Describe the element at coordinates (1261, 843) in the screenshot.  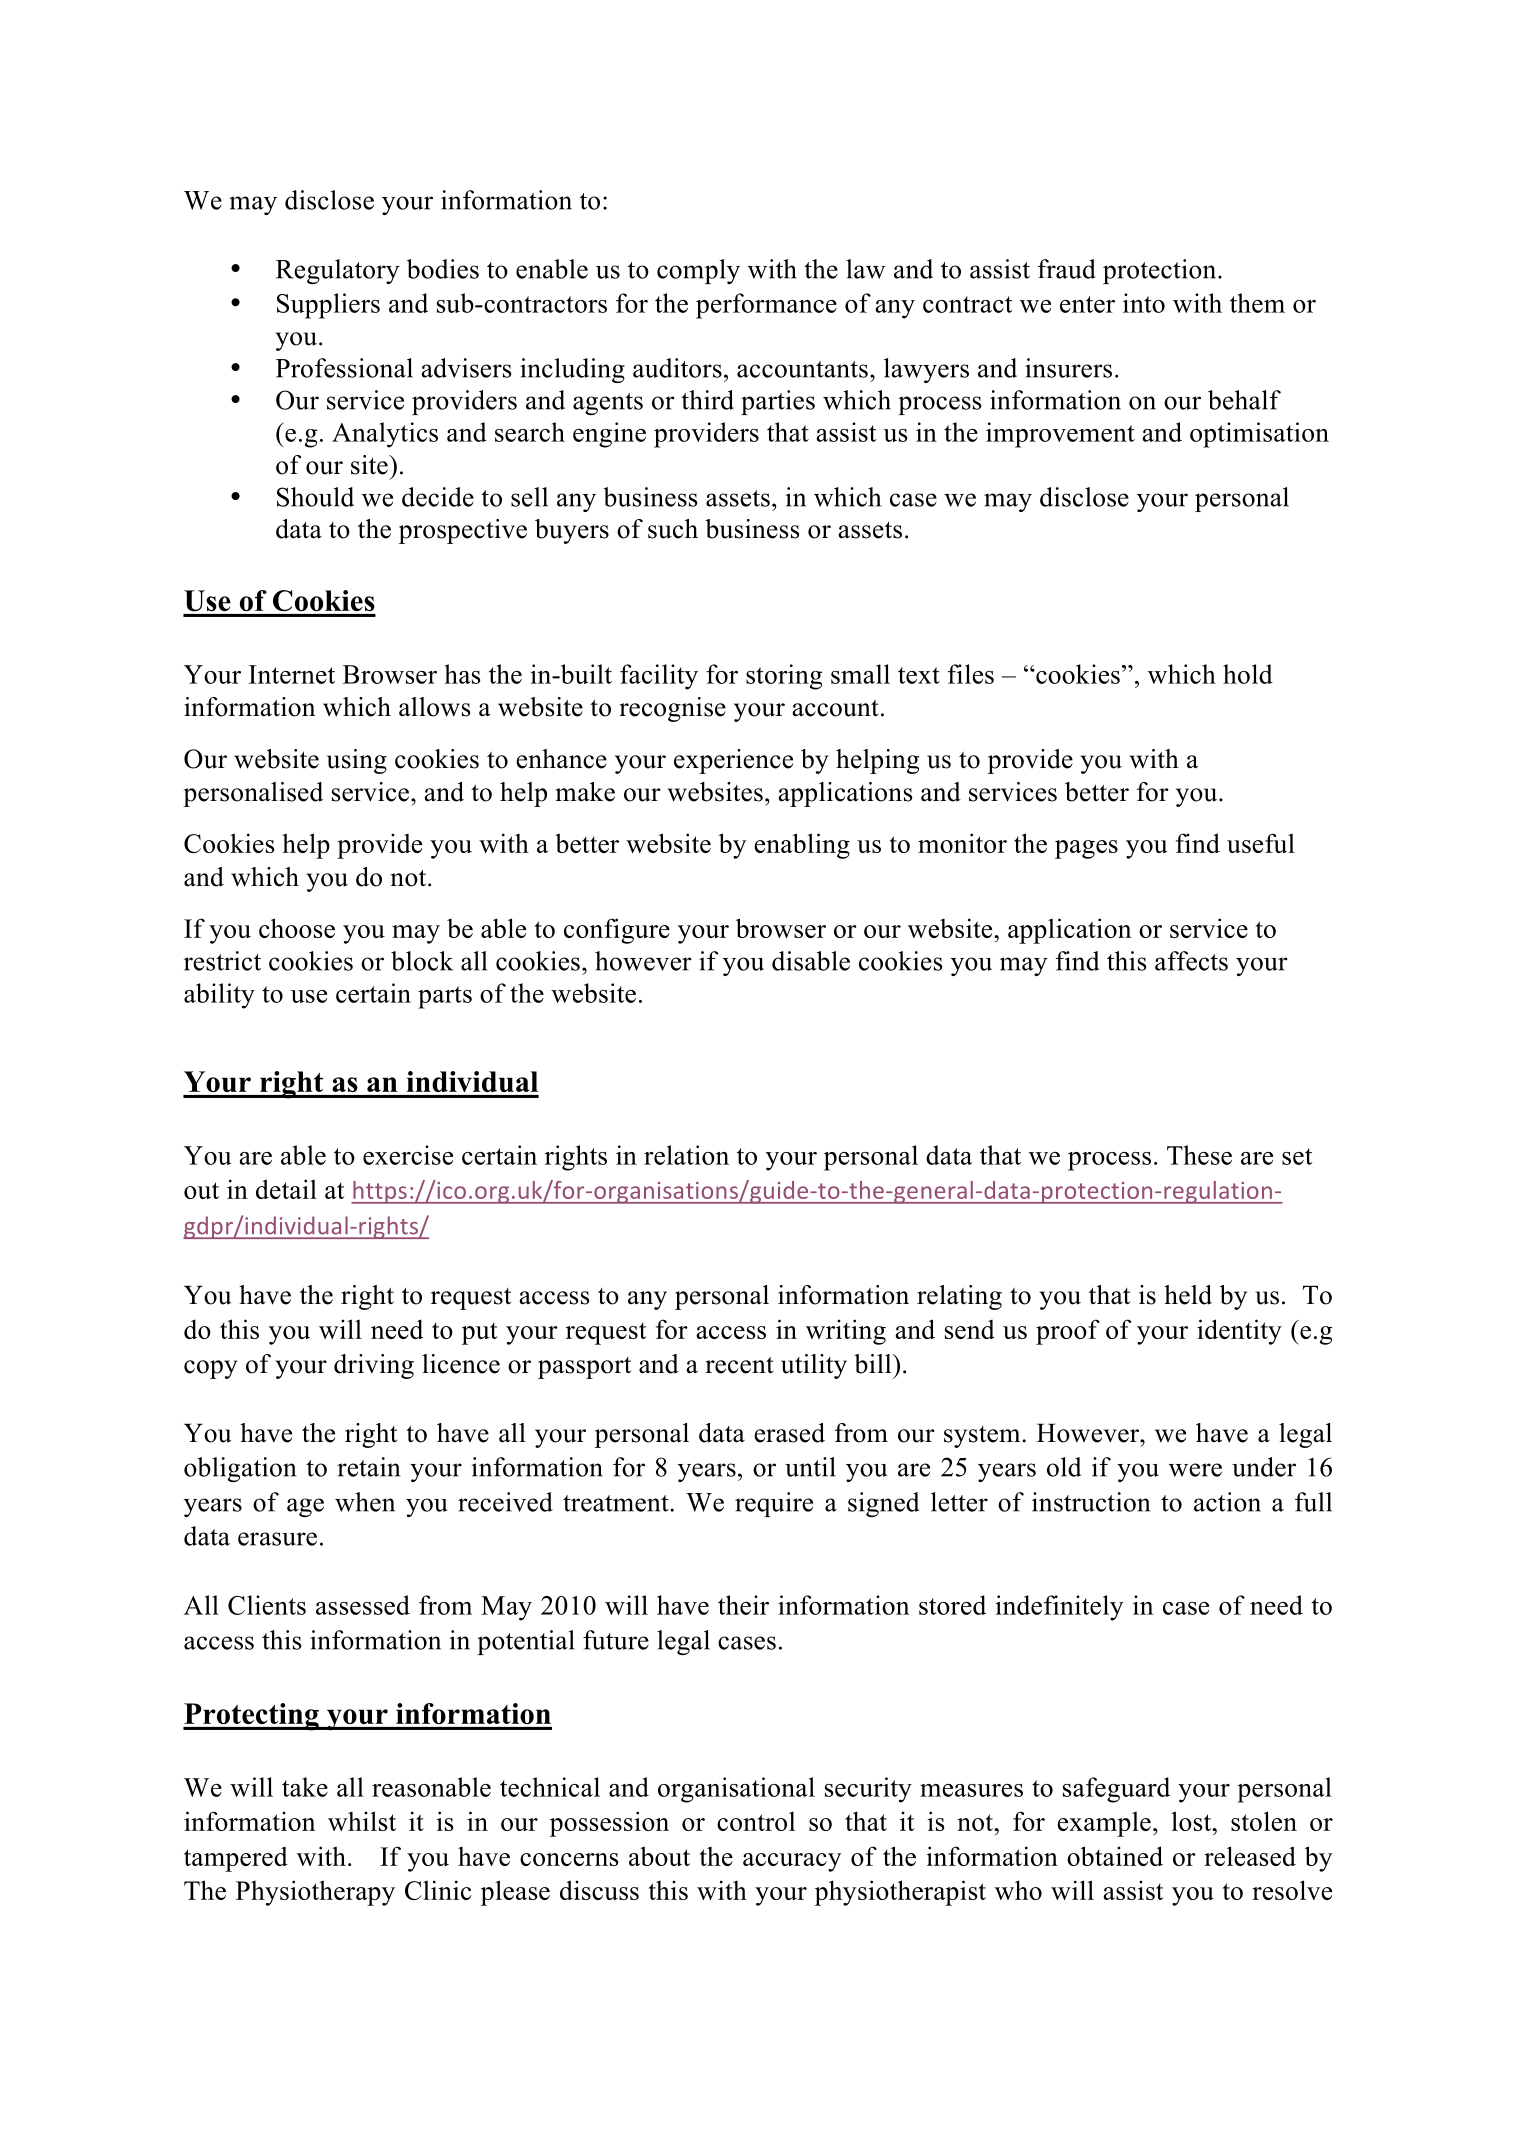
I see `useful` at that location.
